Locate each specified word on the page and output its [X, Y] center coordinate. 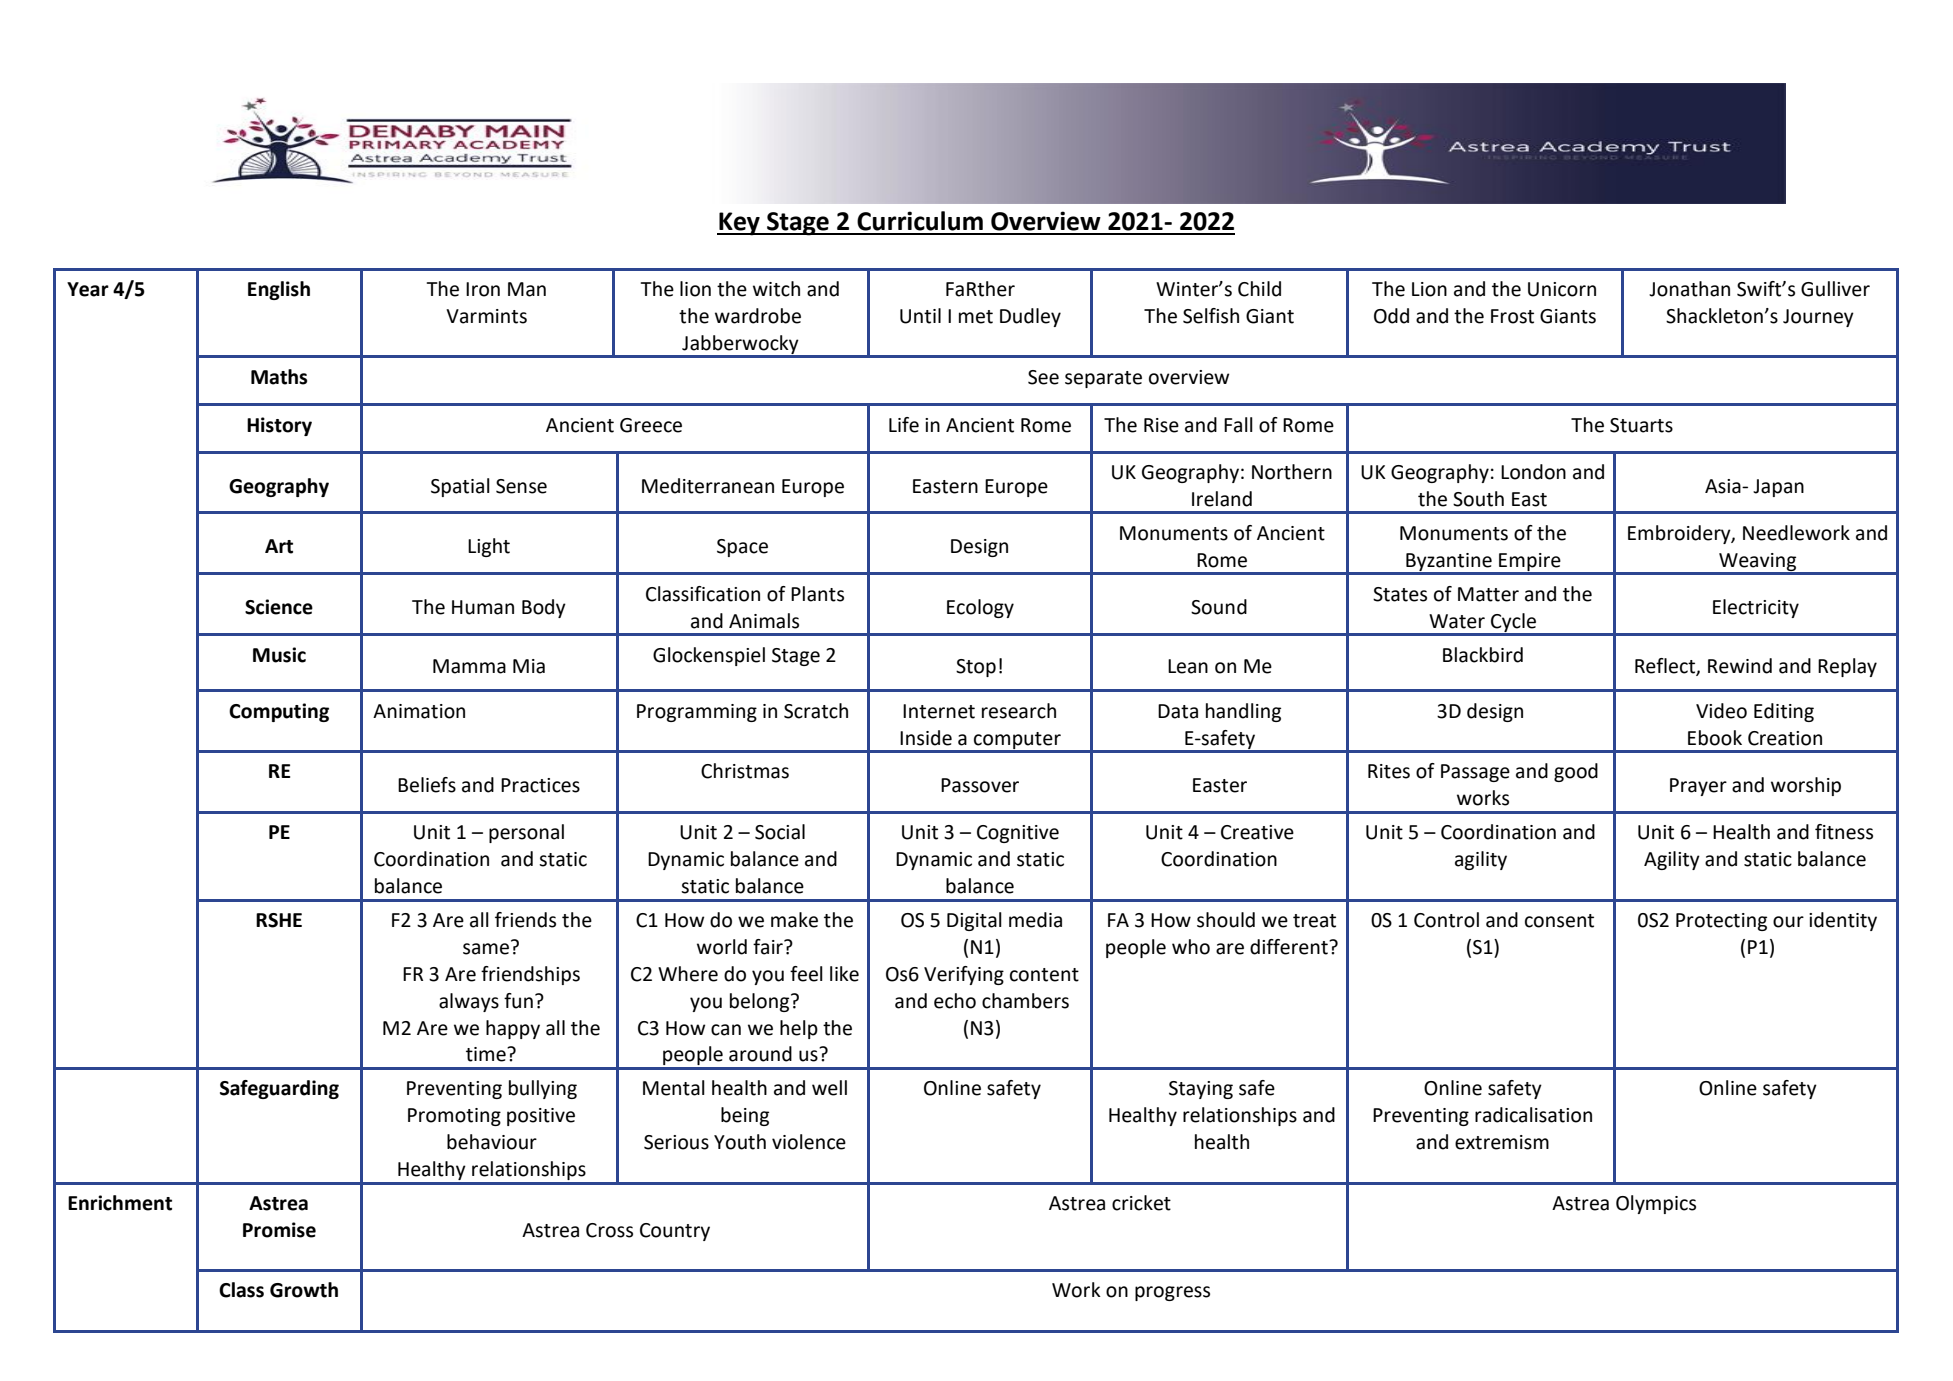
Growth [304, 1290]
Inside [926, 738]
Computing [279, 712]
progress [1172, 1293]
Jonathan [1689, 289]
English [279, 290]
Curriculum [920, 221]
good [1576, 772]
